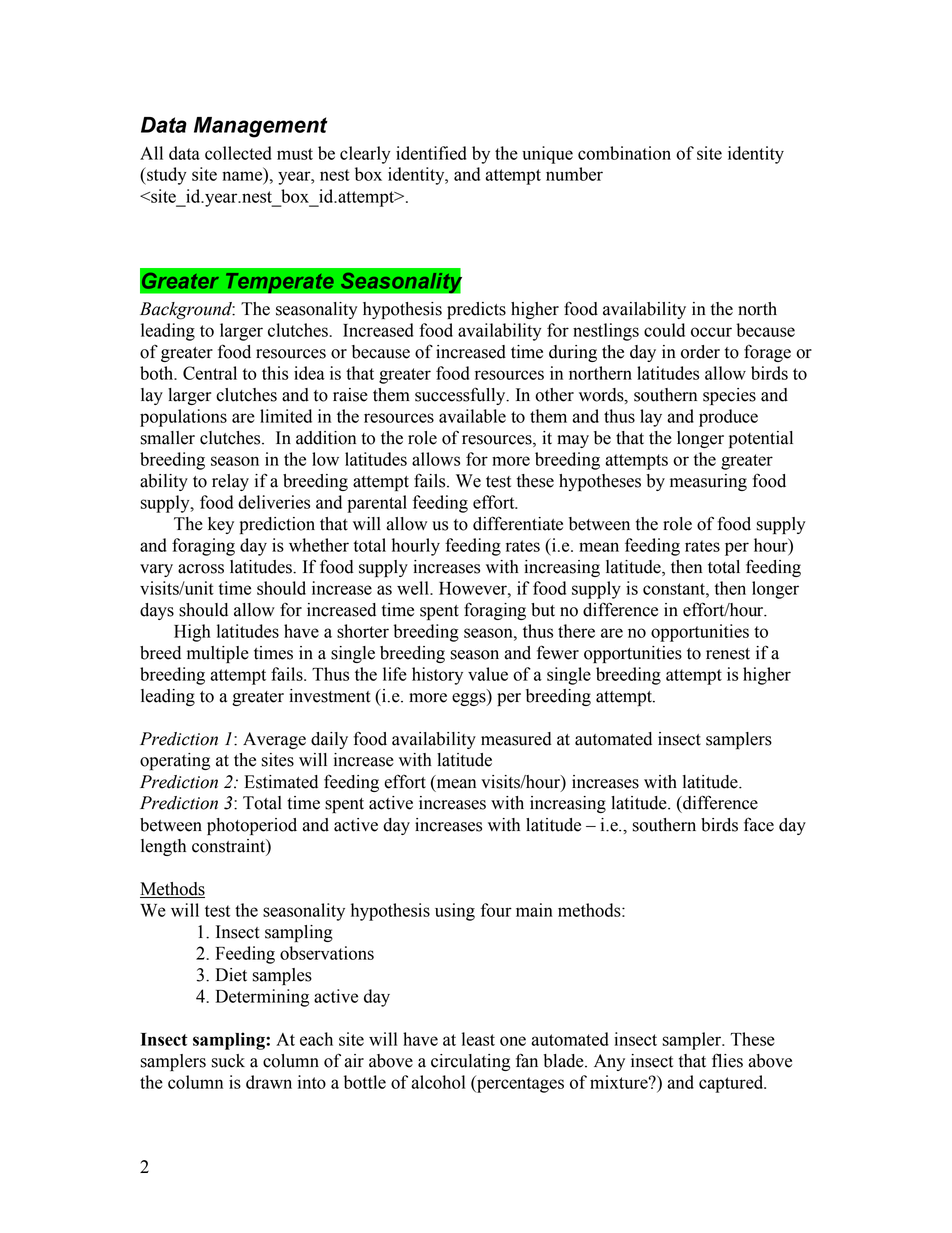 The height and width of the document is (1233, 952). Describe the element at coordinates (238, 153) in the document. I see `collected` at that location.
